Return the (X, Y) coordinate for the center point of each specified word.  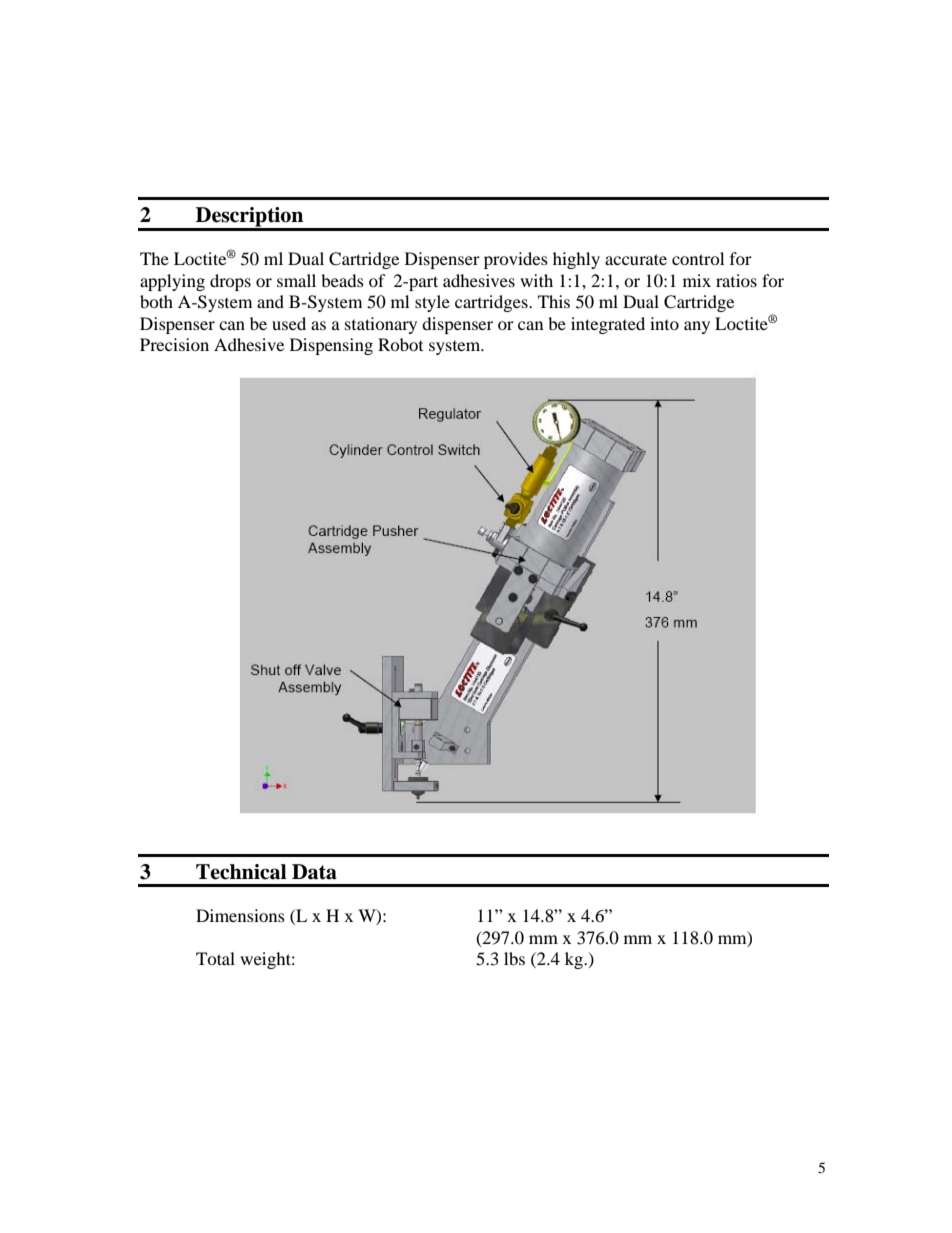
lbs (514, 958)
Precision (174, 344)
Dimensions (240, 915)
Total (215, 958)
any (697, 327)
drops (230, 282)
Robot (400, 344)
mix (697, 280)
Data (314, 872)
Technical (241, 872)
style (432, 303)
